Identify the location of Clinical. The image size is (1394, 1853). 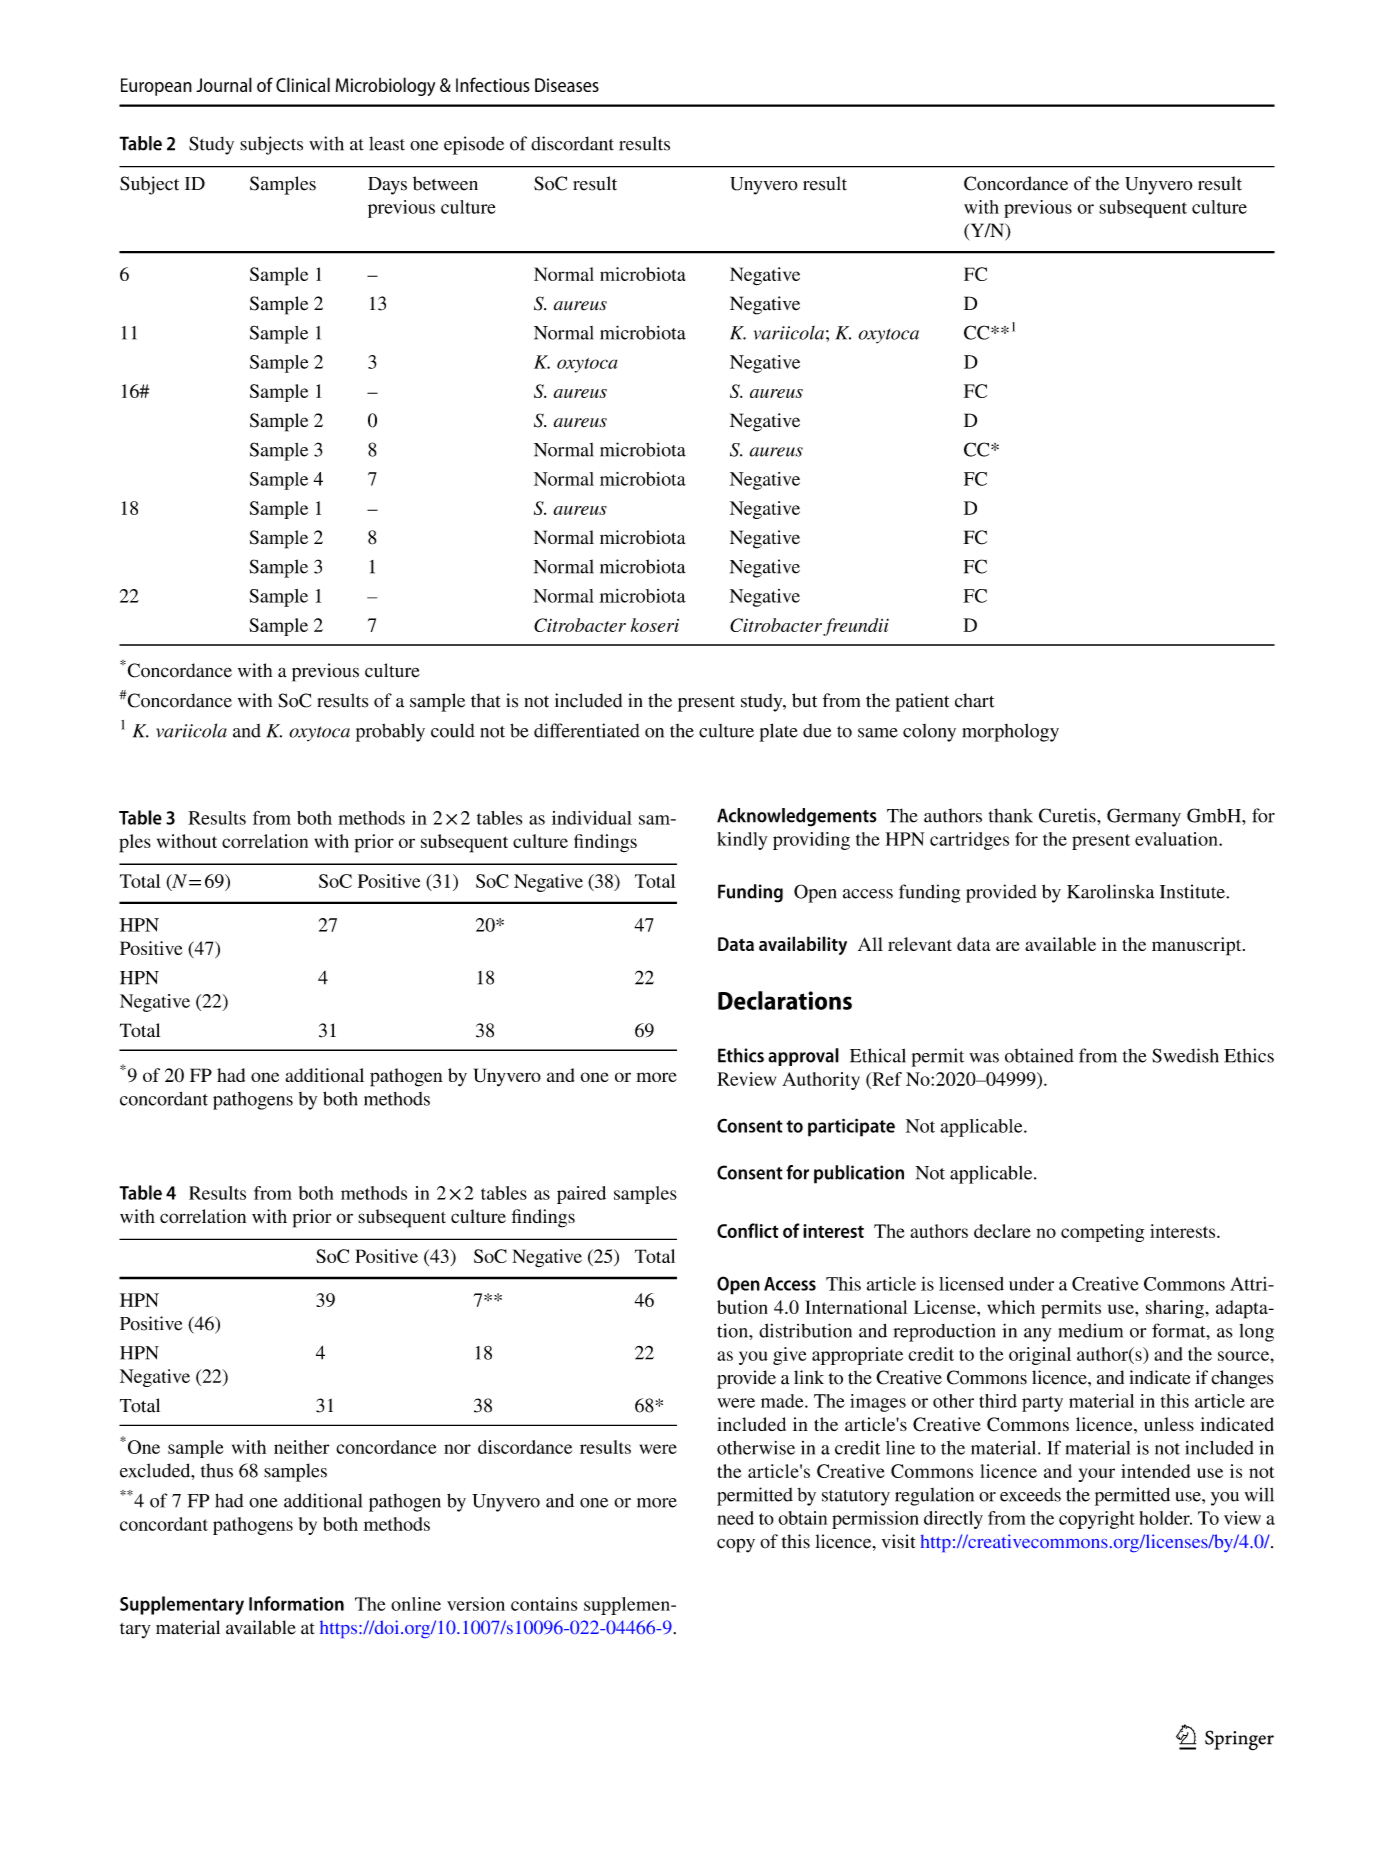
(303, 84).
